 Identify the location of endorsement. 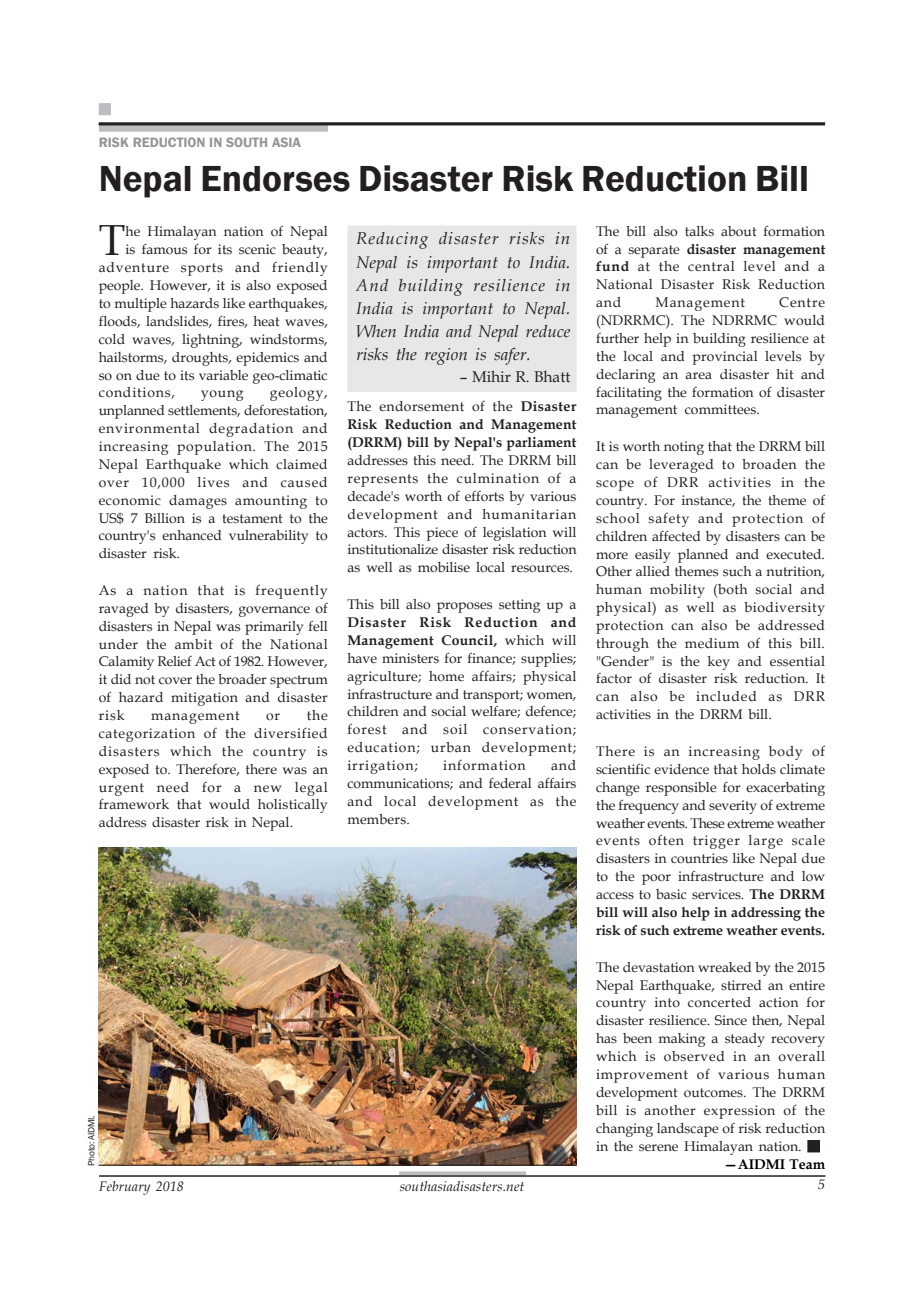
(421, 406).
